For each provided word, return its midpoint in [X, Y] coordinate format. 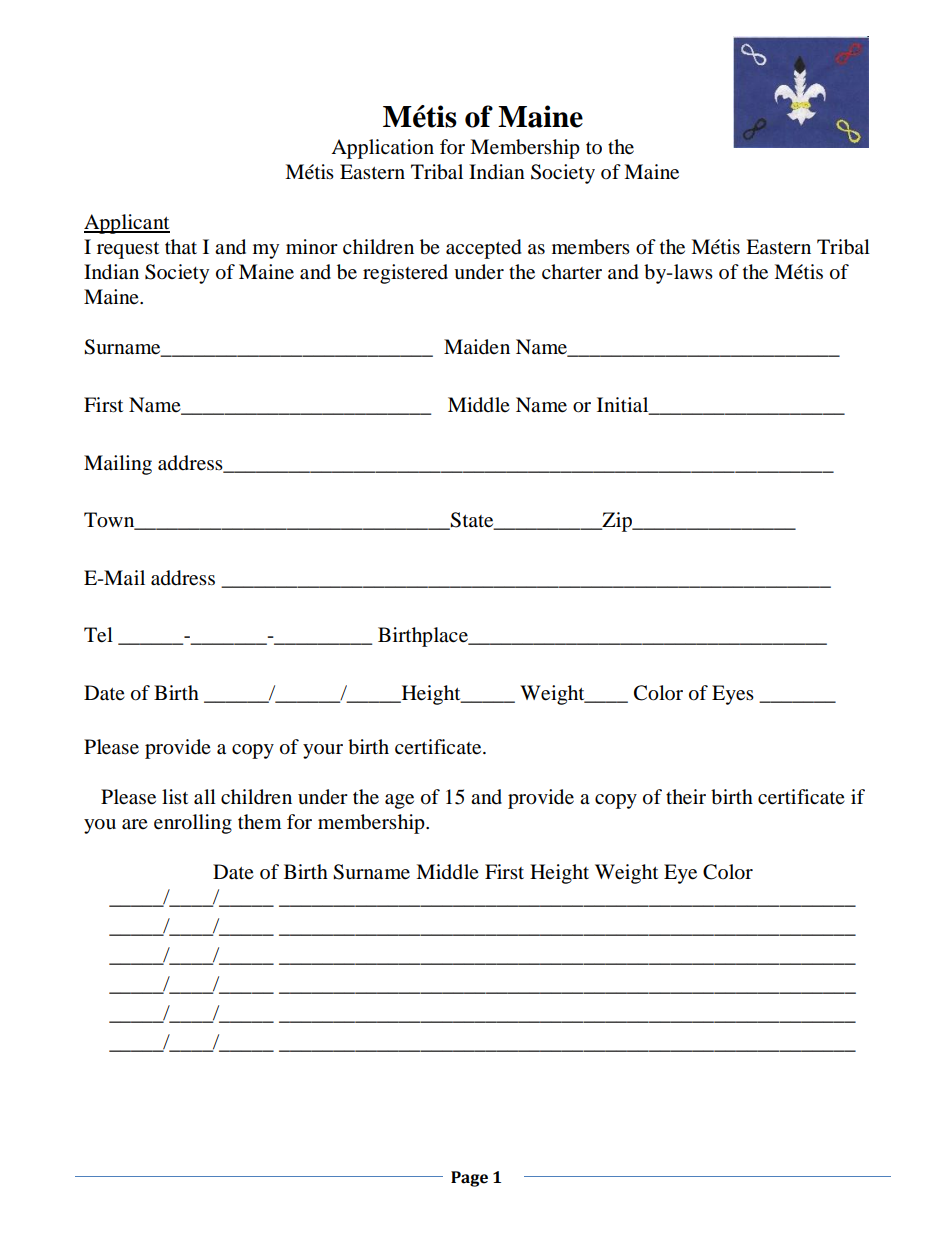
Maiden [477, 347]
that [181, 246]
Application [382, 149]
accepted [484, 249]
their [686, 797]
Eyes [733, 695]
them [259, 821]
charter [572, 272]
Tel [98, 635]
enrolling [193, 824]
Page [469, 1179]
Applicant [127, 224]
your [323, 751]
